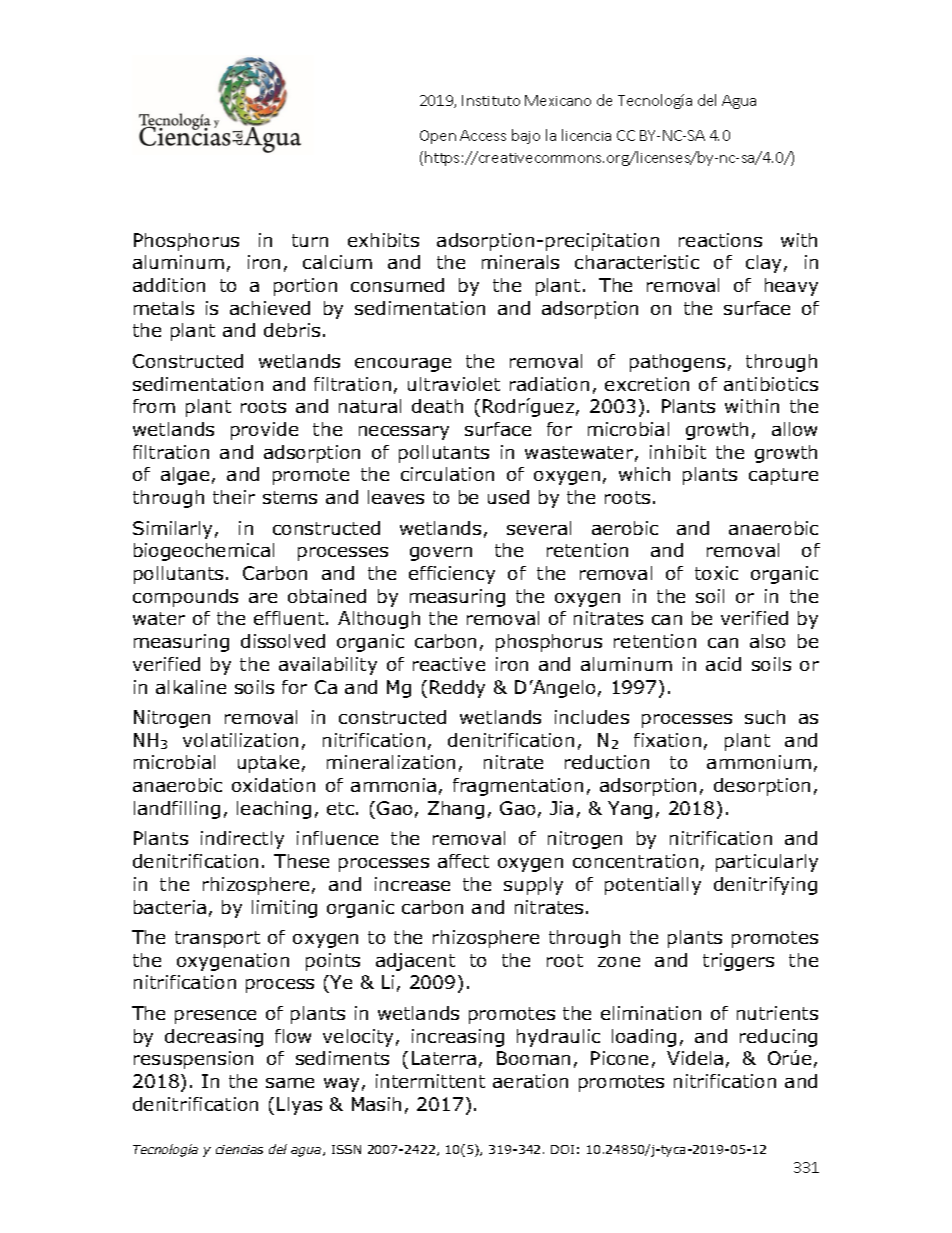  Describe the element at coordinates (463, 861) in the image. I see `affect` at that location.
